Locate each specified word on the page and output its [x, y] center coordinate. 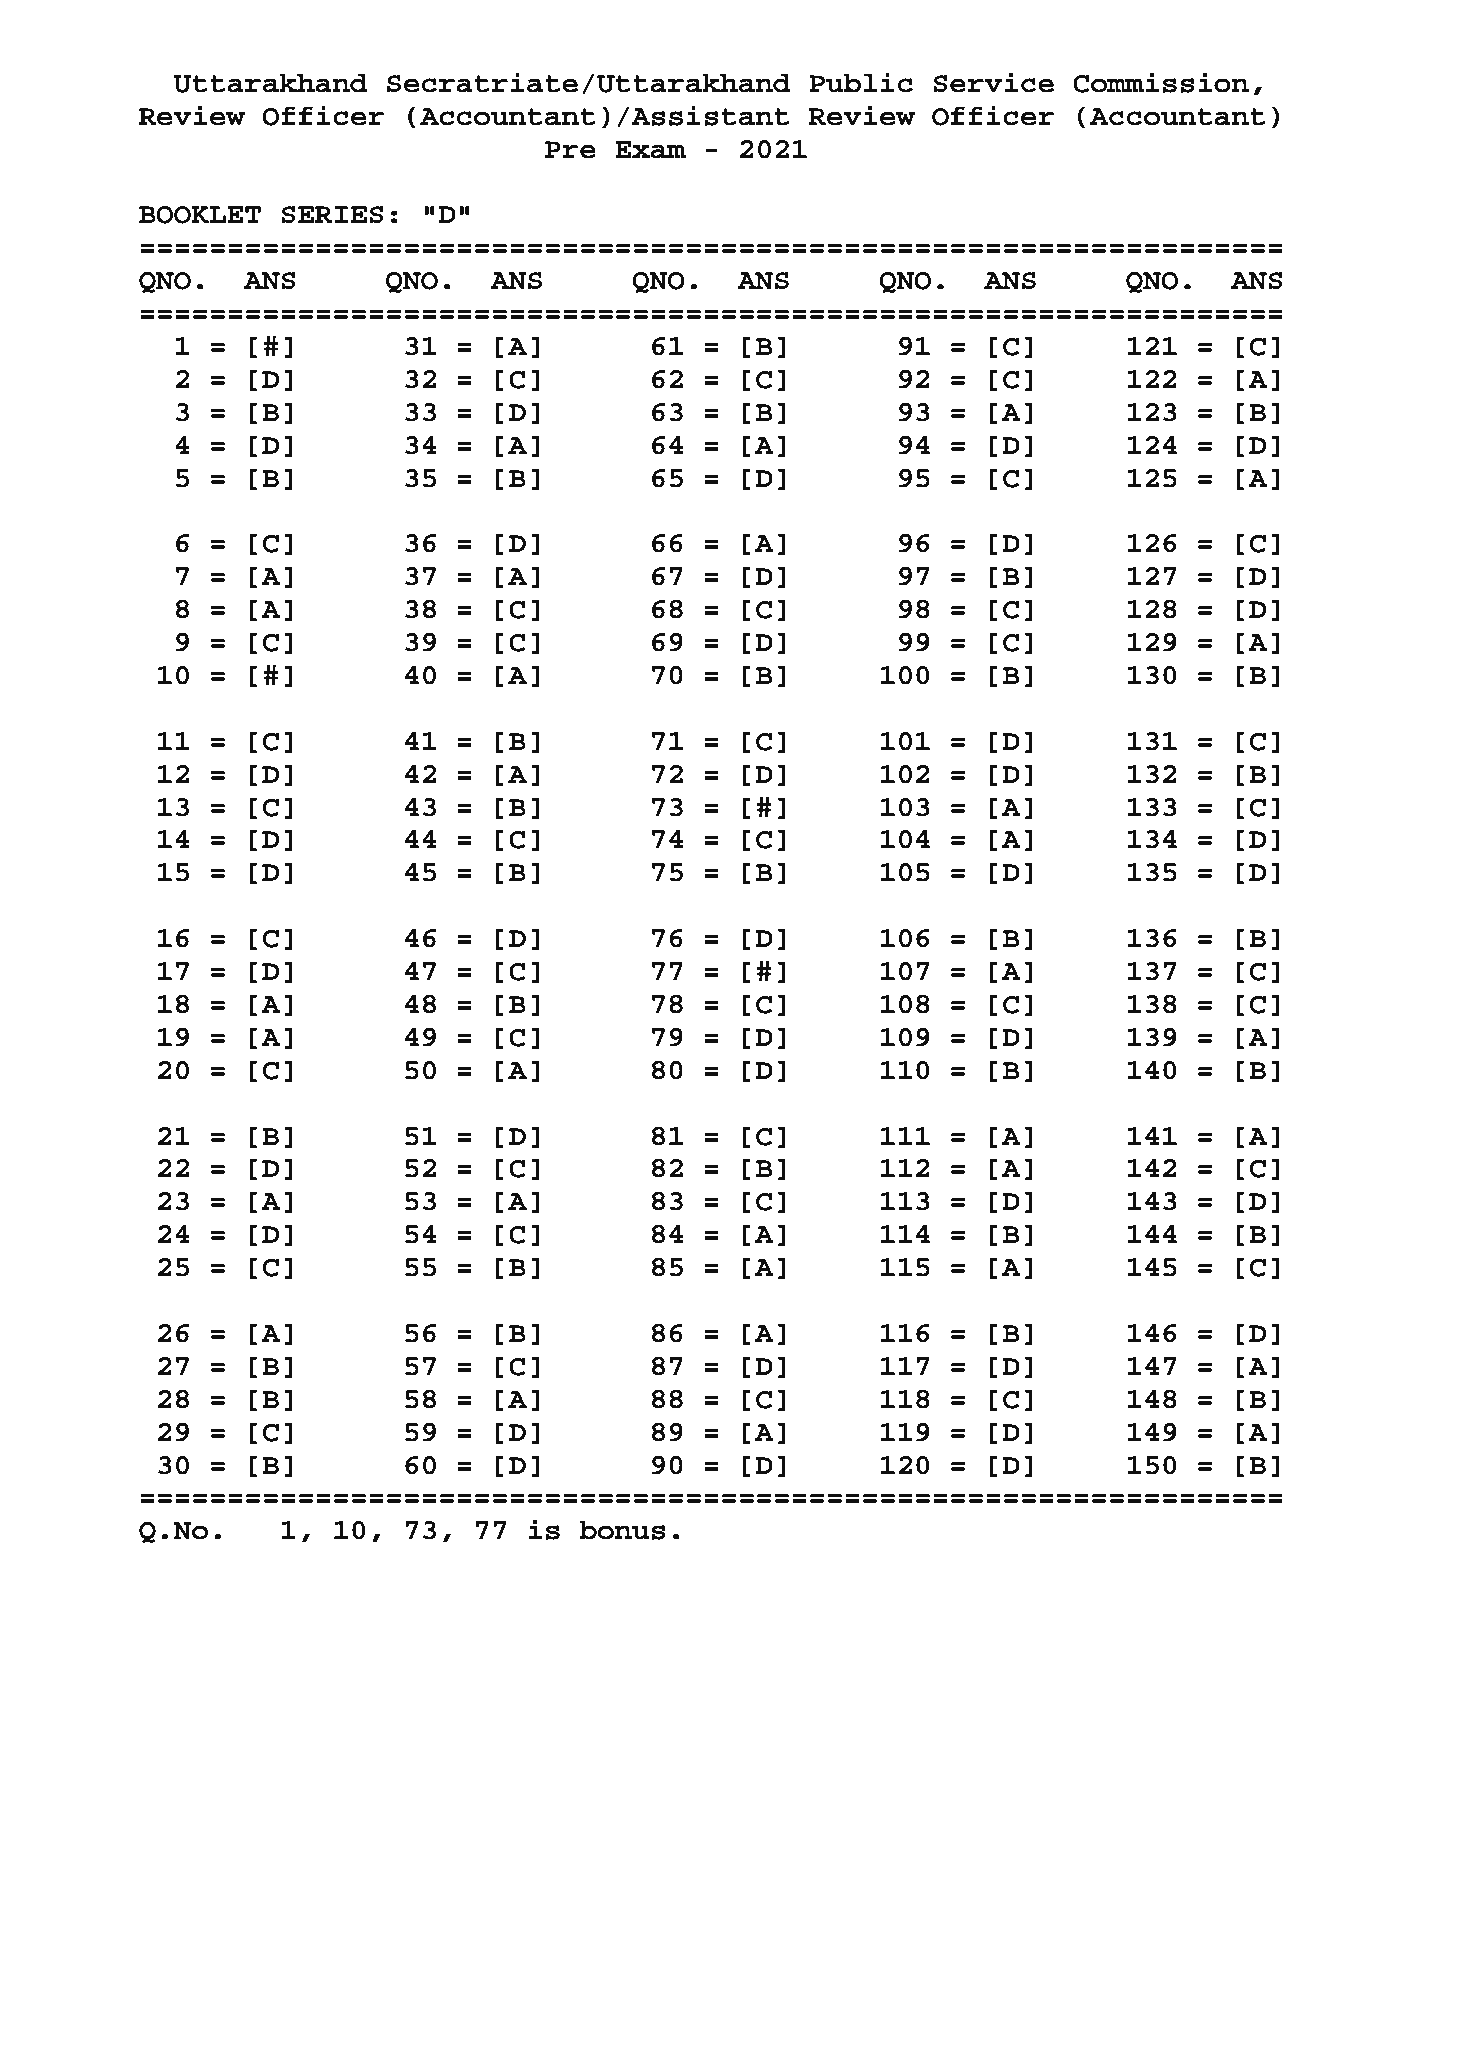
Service [993, 82]
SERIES [332, 214]
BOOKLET [200, 215]
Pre [570, 150]
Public [861, 82]
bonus [622, 1530]
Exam [650, 150]
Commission [1161, 82]
